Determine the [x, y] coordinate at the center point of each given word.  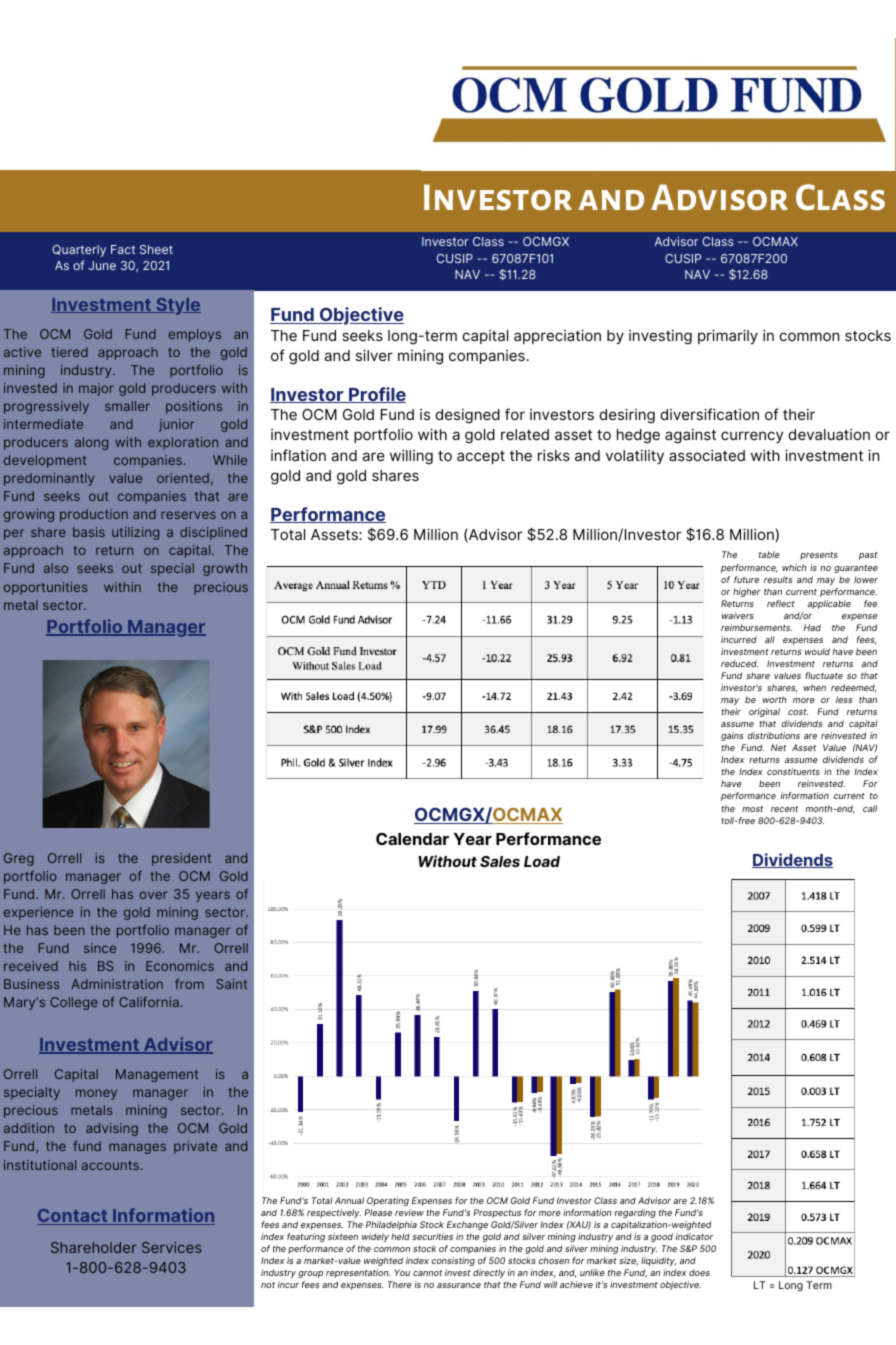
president [181, 859]
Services [171, 1247]
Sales [500, 861]
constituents [793, 771]
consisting [453, 1261]
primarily [728, 336]
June [102, 265]
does [699, 1272]
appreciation [557, 336]
